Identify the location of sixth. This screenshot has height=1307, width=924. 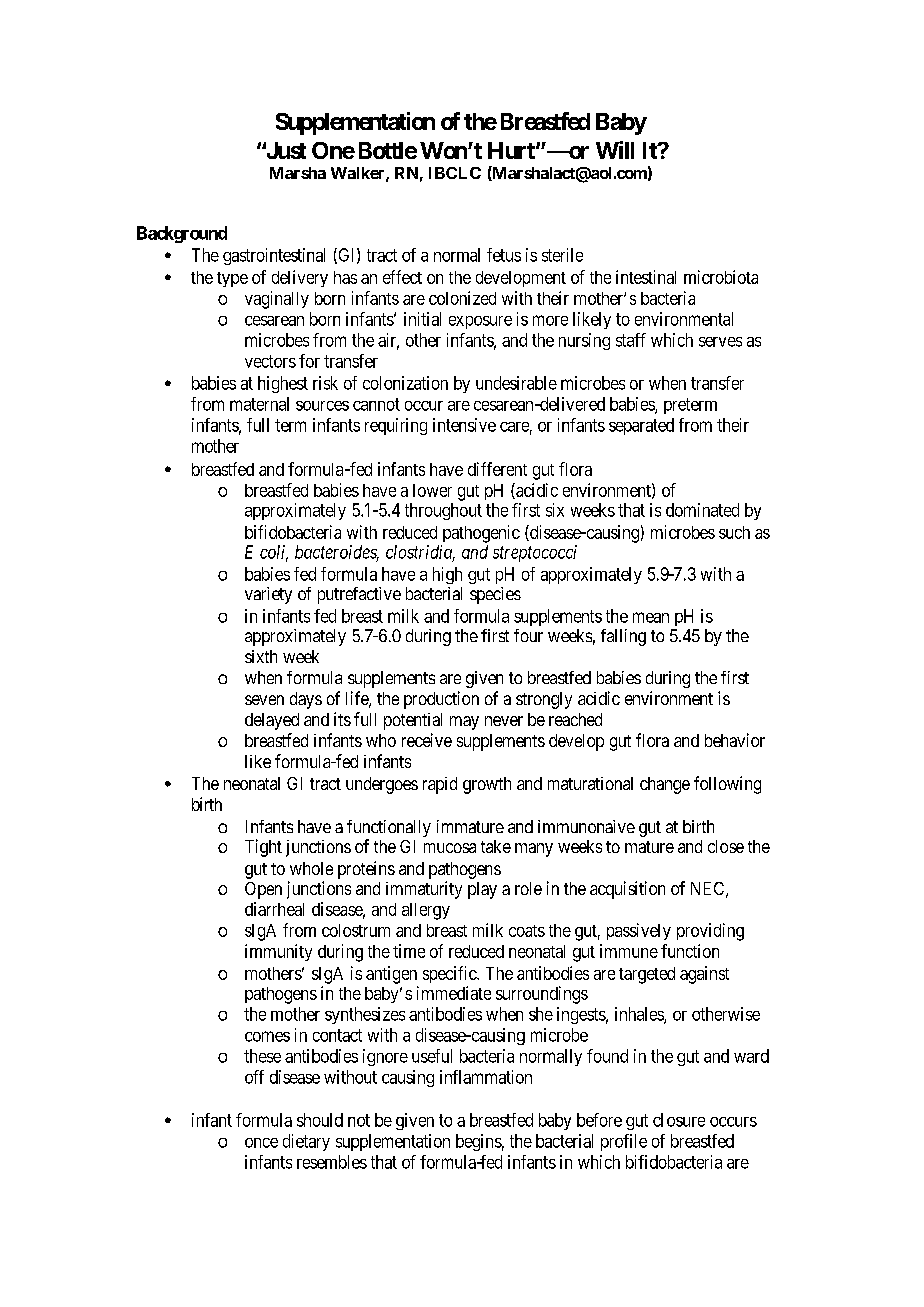
(261, 656).
